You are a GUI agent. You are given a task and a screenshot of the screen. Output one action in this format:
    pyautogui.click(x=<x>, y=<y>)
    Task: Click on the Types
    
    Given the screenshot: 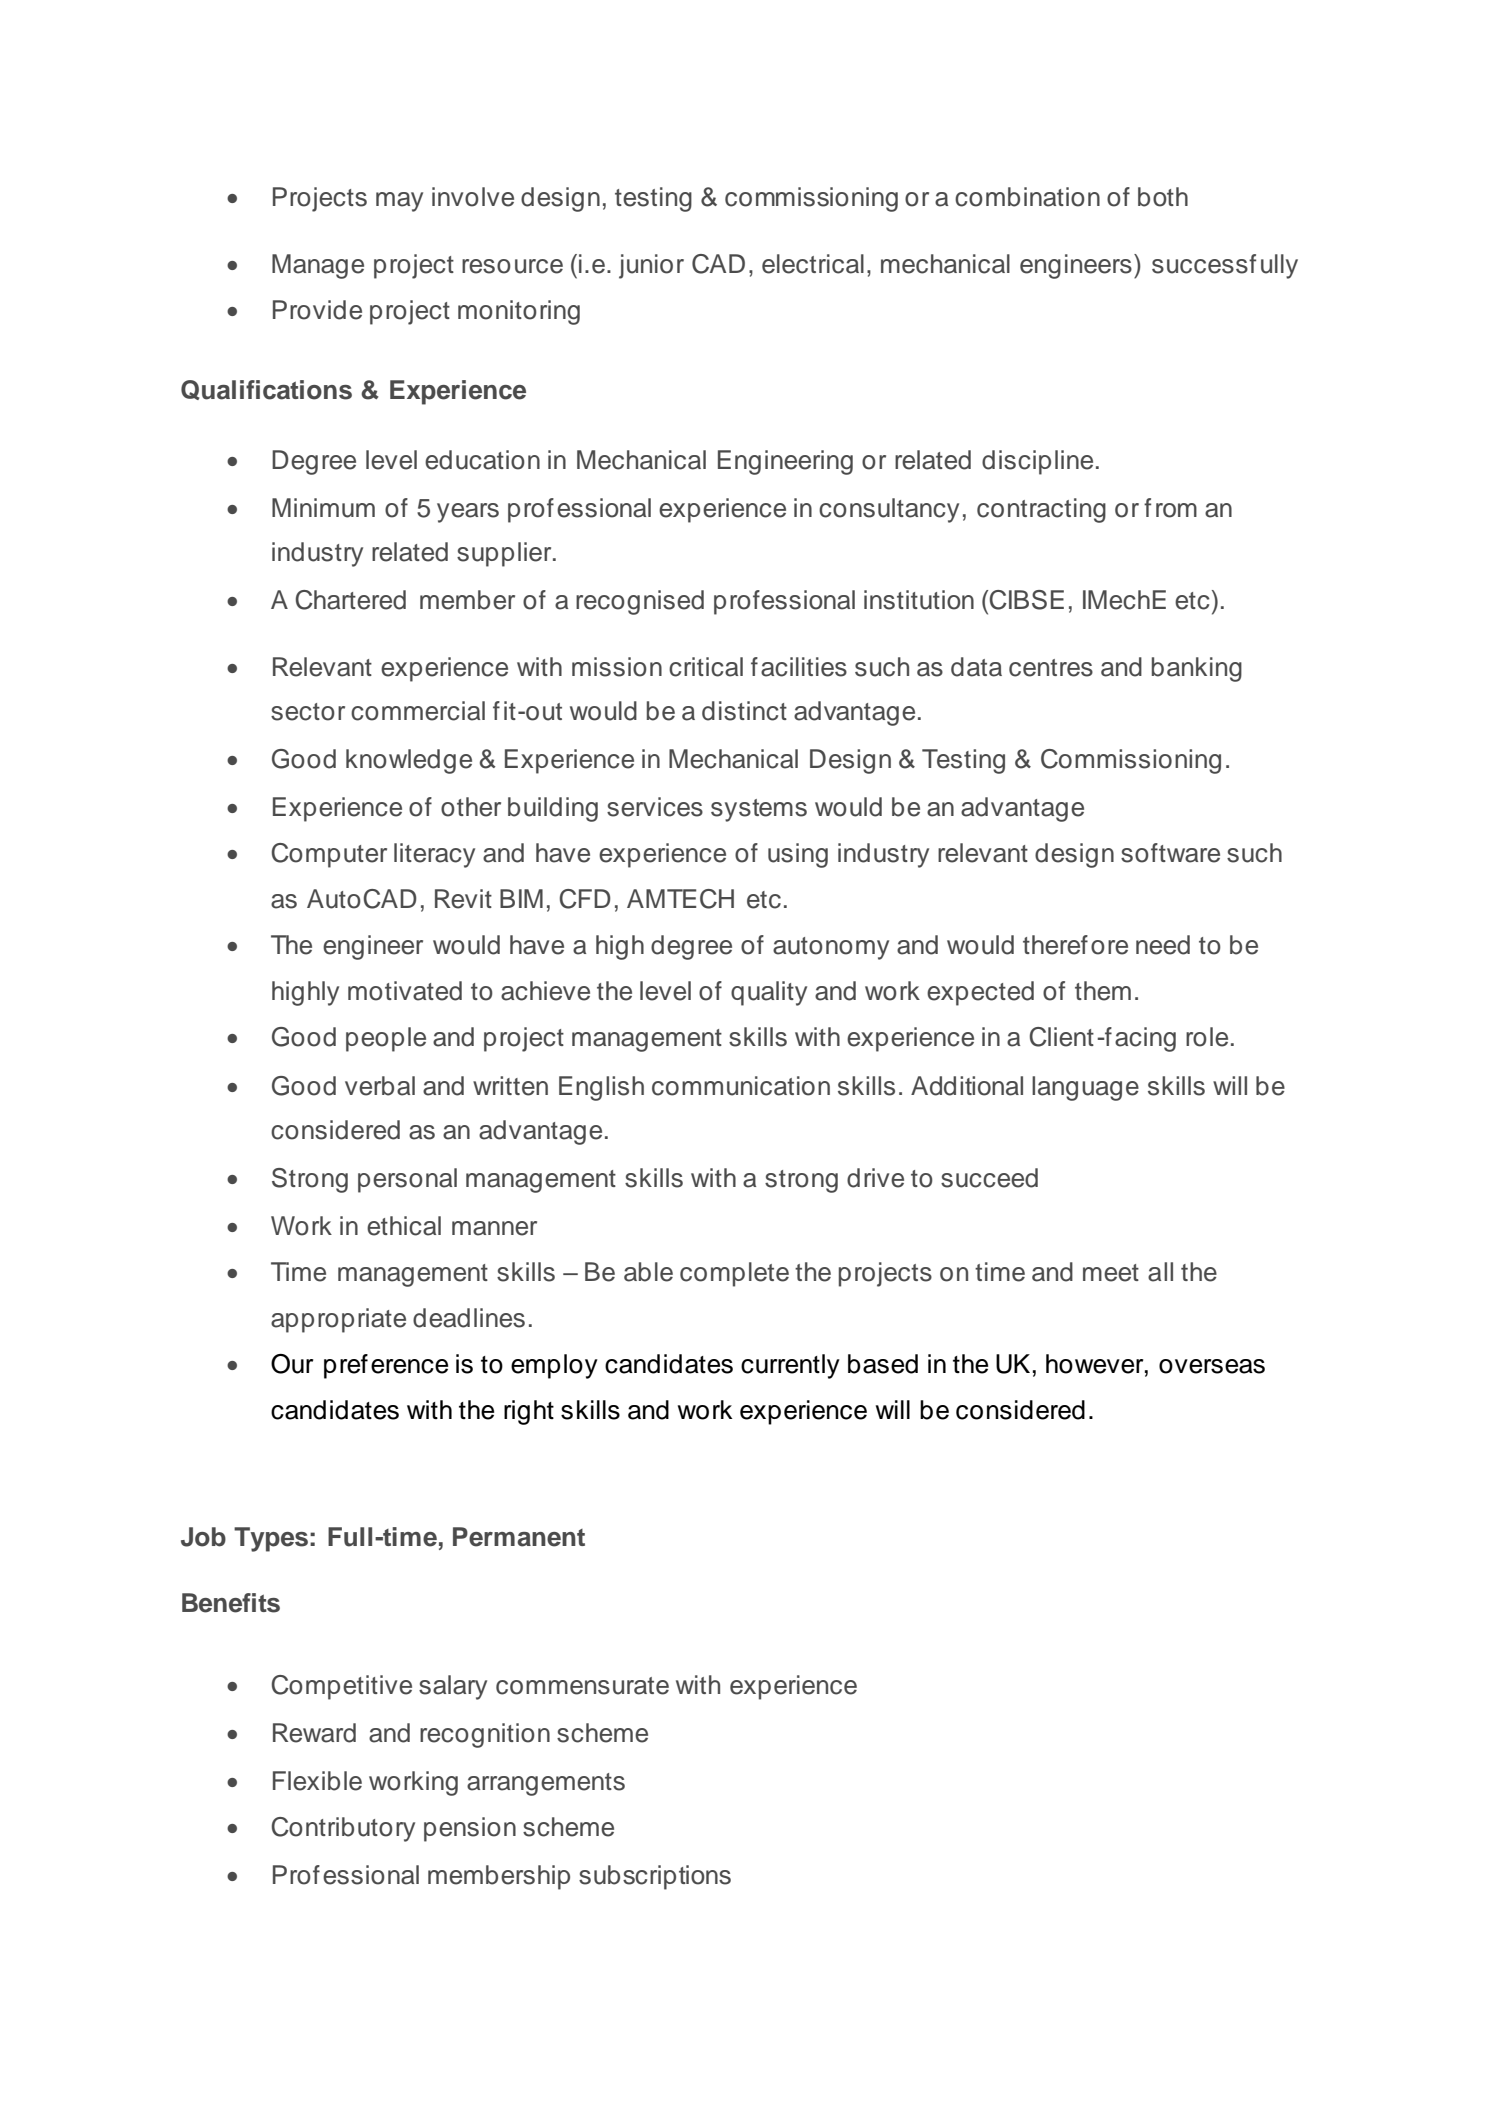 What is the action you would take?
    pyautogui.click(x=271, y=1539)
